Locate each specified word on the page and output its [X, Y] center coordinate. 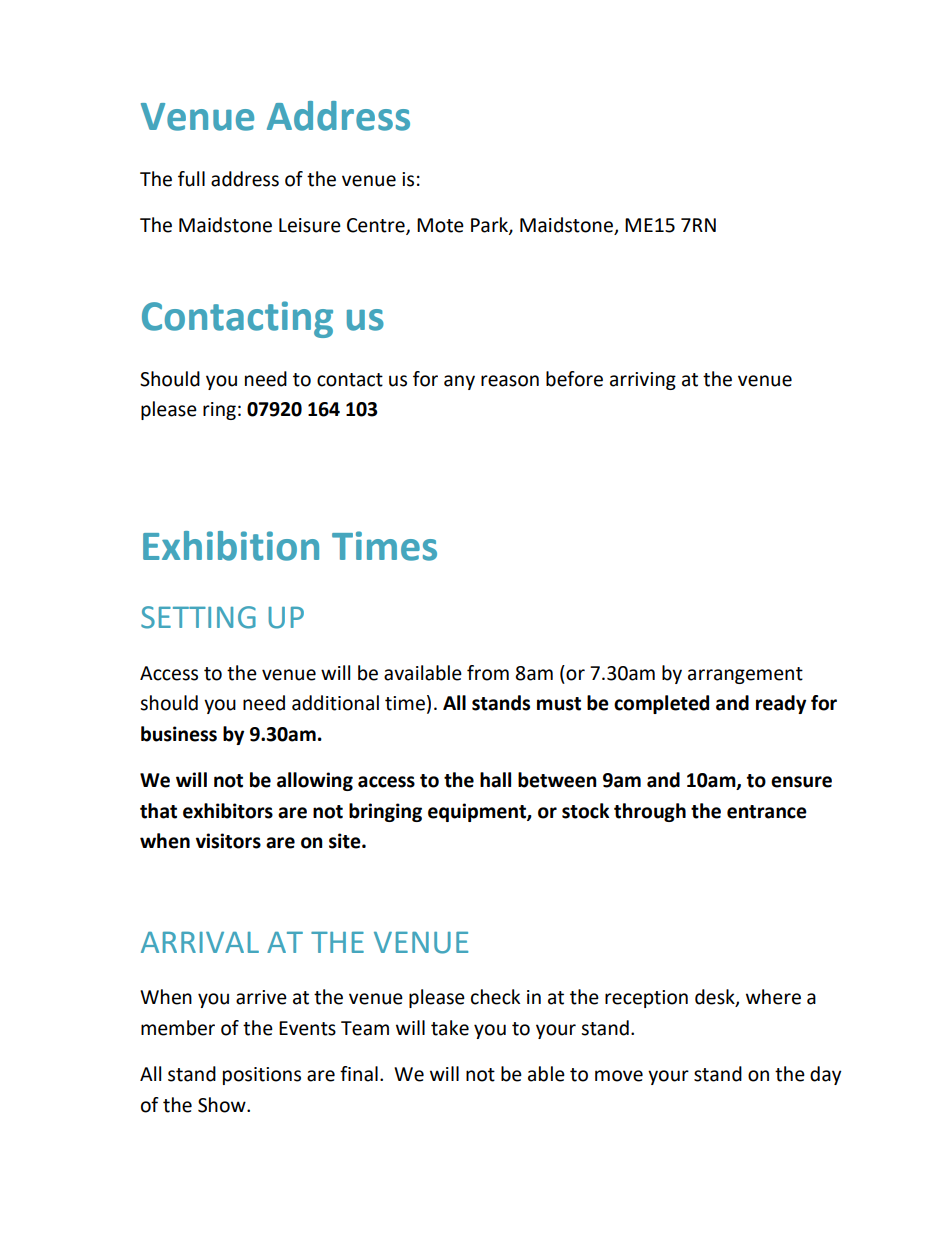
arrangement [745, 675]
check [495, 997]
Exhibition [231, 546]
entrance [767, 812]
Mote [440, 225]
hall [495, 780]
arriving [643, 381]
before [574, 379]
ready [781, 704]
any [459, 382]
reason [510, 381]
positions [262, 1076]
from [488, 673]
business [179, 734]
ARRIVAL [200, 942]
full [191, 179]
